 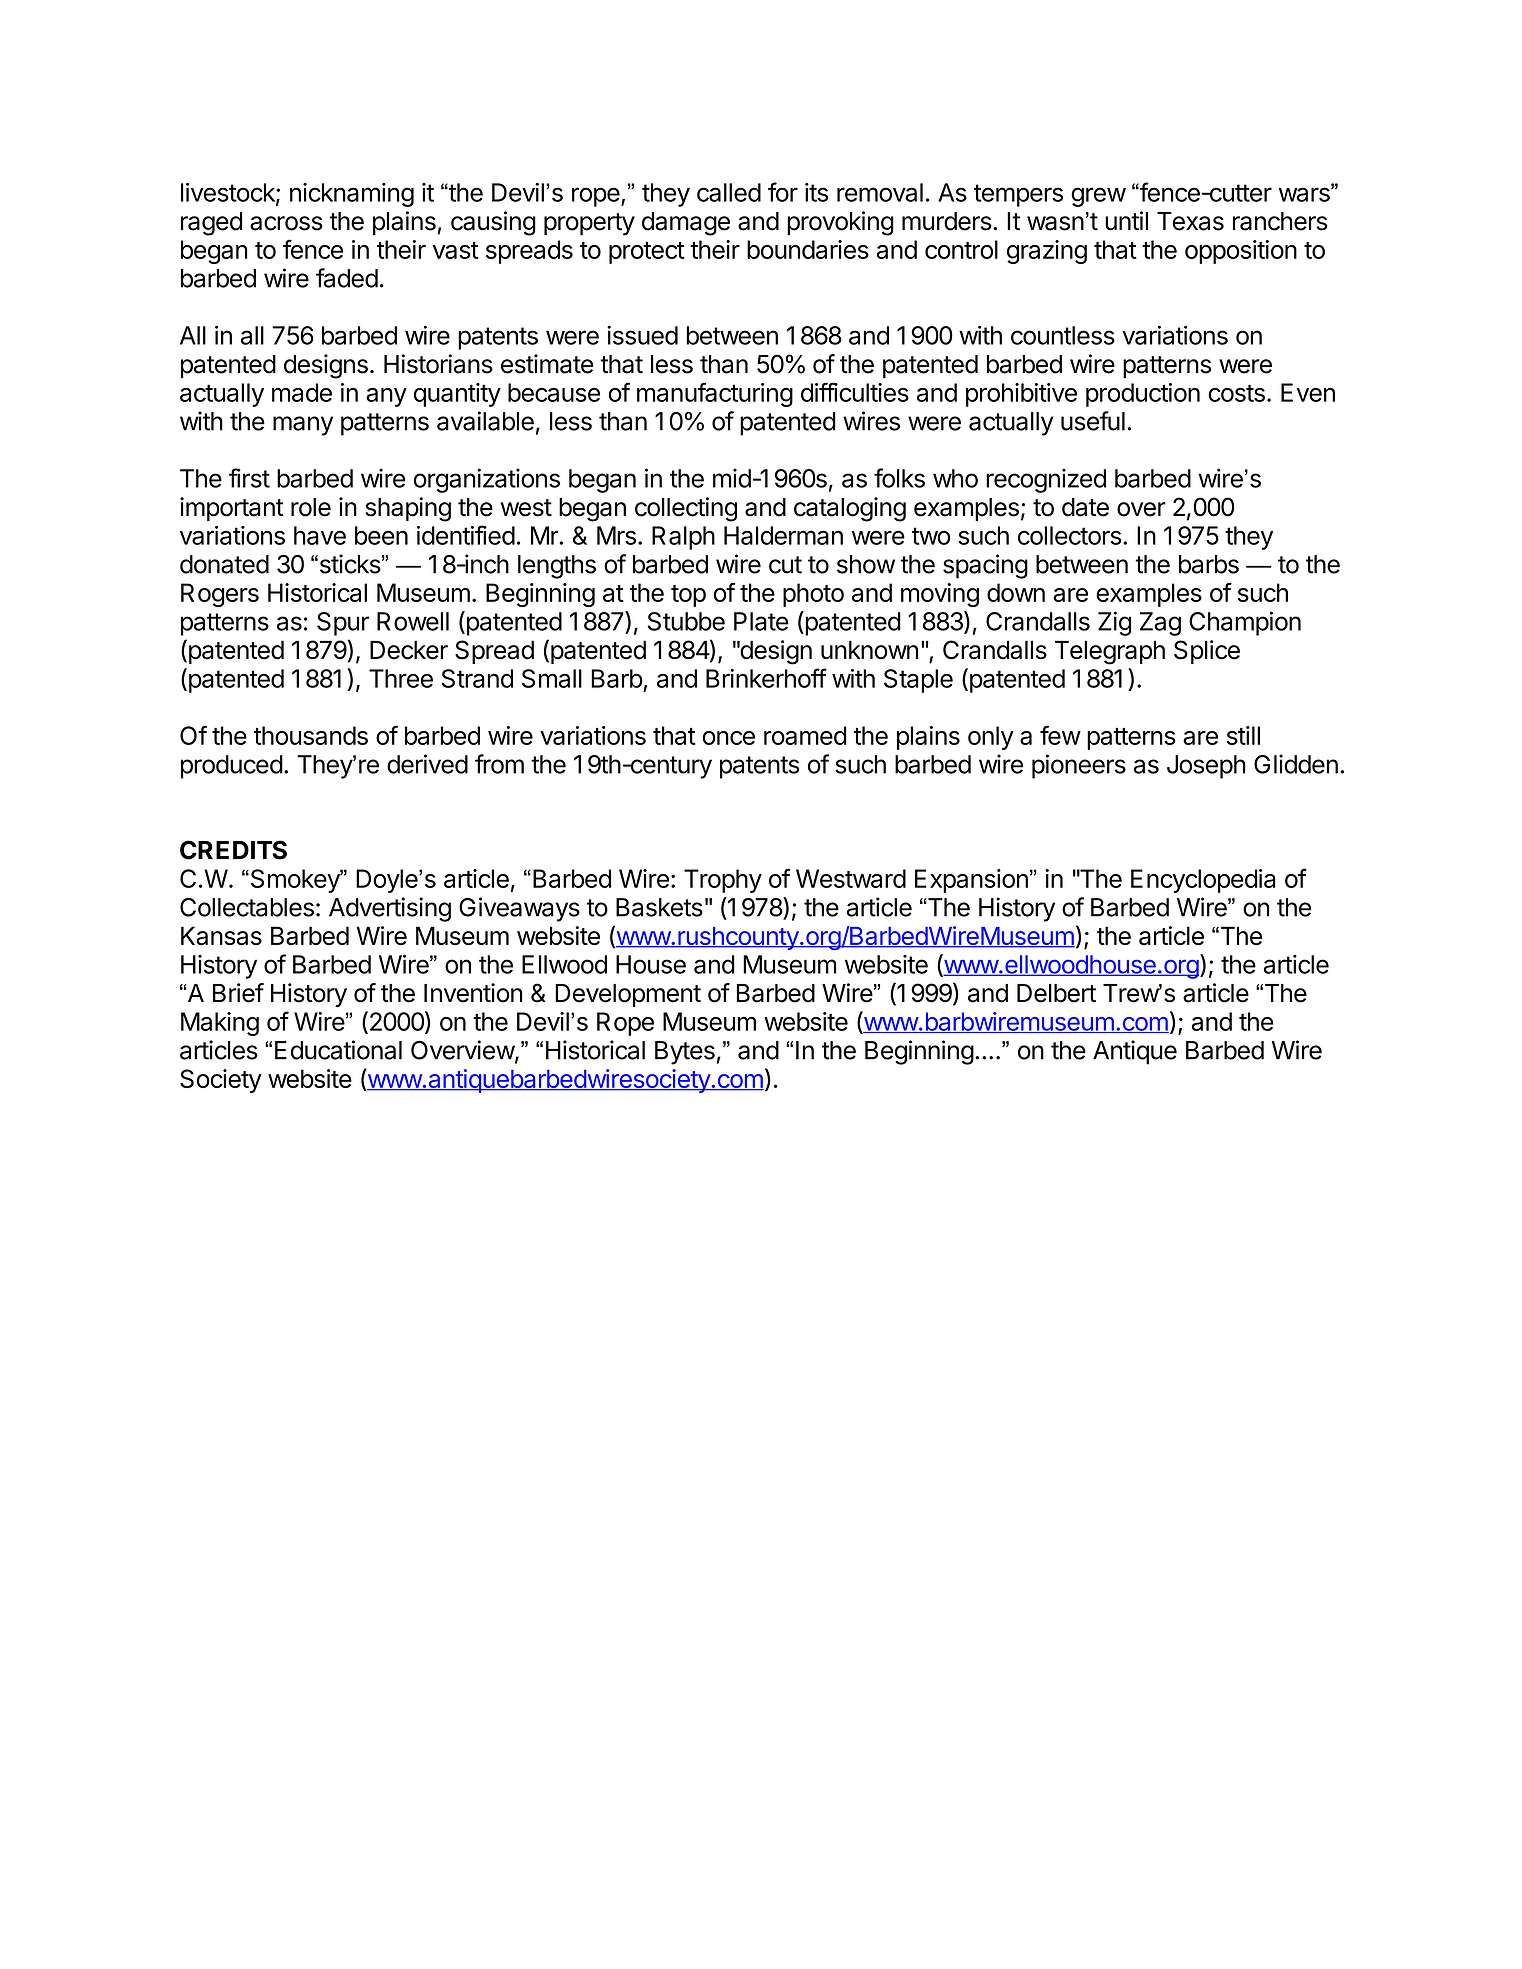 What do you see at coordinates (338, 1050) in the screenshot?
I see `Educational` at bounding box center [338, 1050].
